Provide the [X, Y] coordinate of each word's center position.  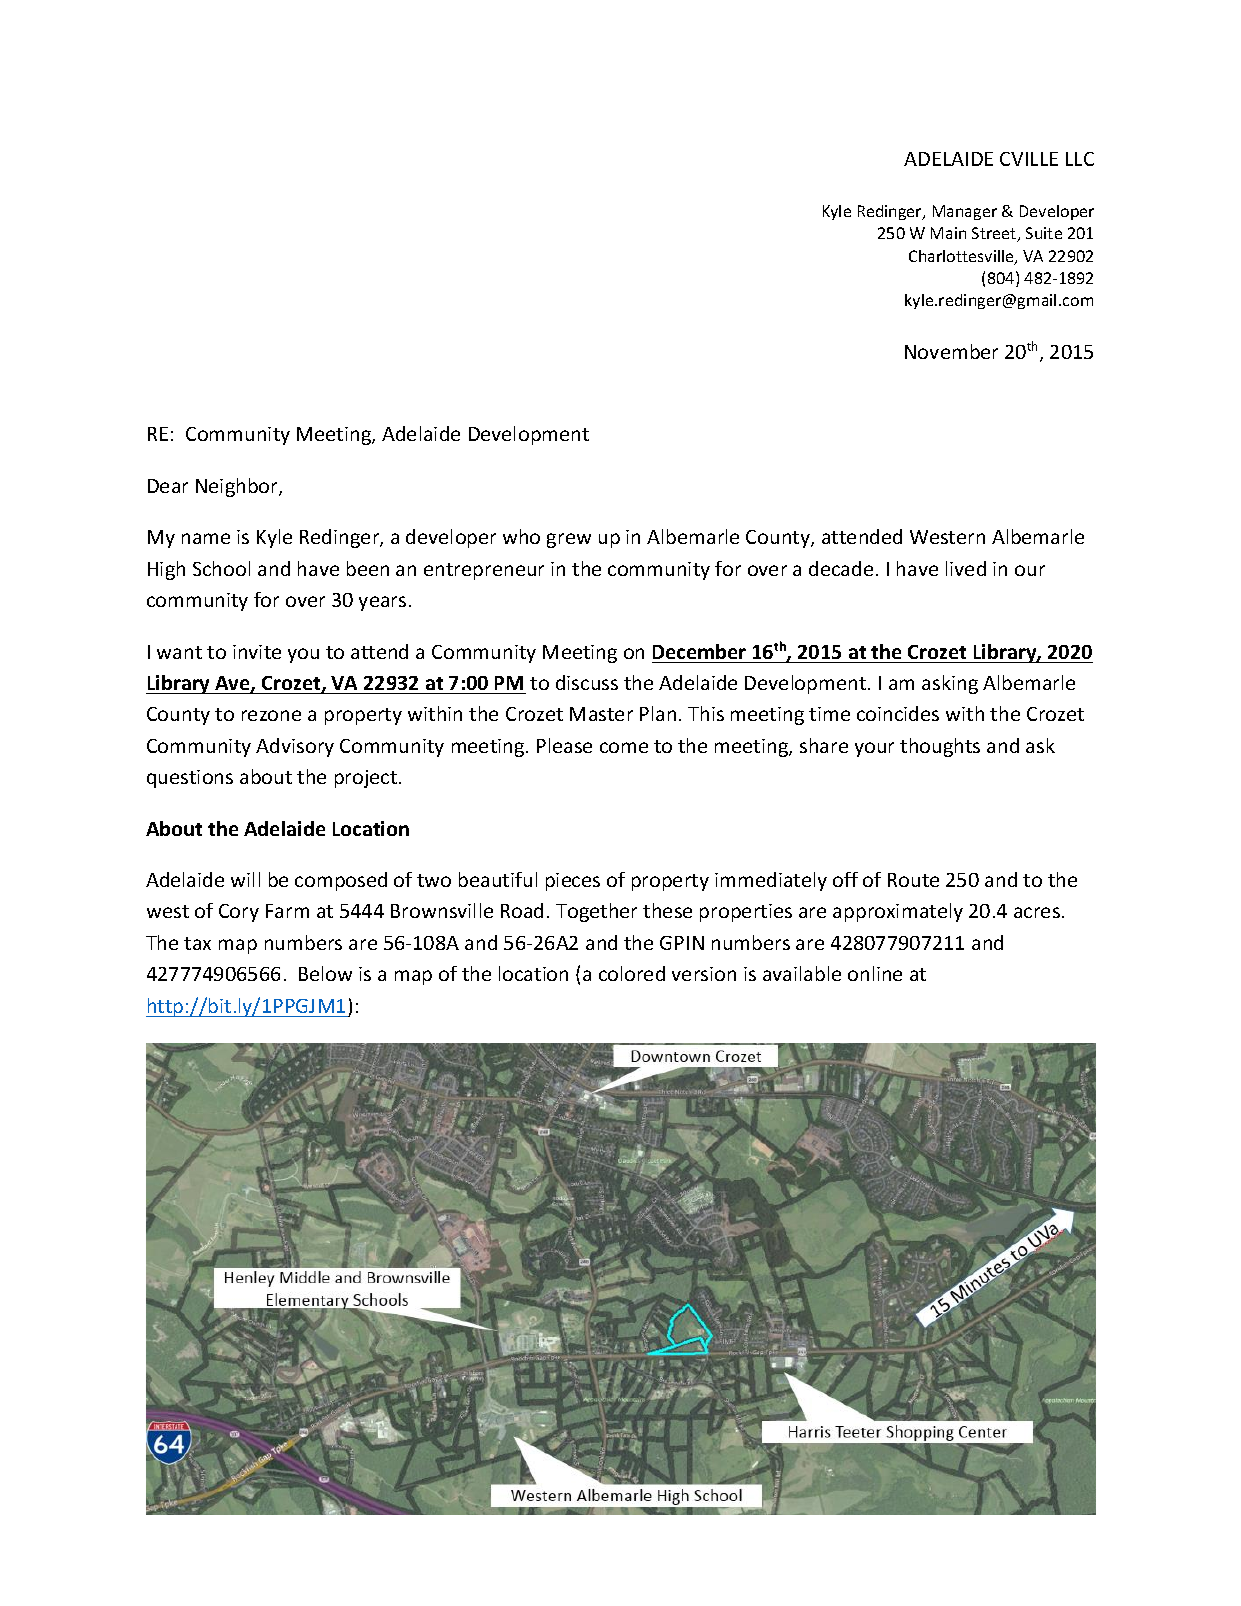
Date [658, 1193]
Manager [965, 212]
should [389, 1160]
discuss [587, 682]
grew [569, 540]
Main [948, 233]
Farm [287, 911]
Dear [168, 486]
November [951, 351]
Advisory [295, 747]
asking [950, 684]
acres [1037, 912]
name [206, 538]
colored [632, 973]
